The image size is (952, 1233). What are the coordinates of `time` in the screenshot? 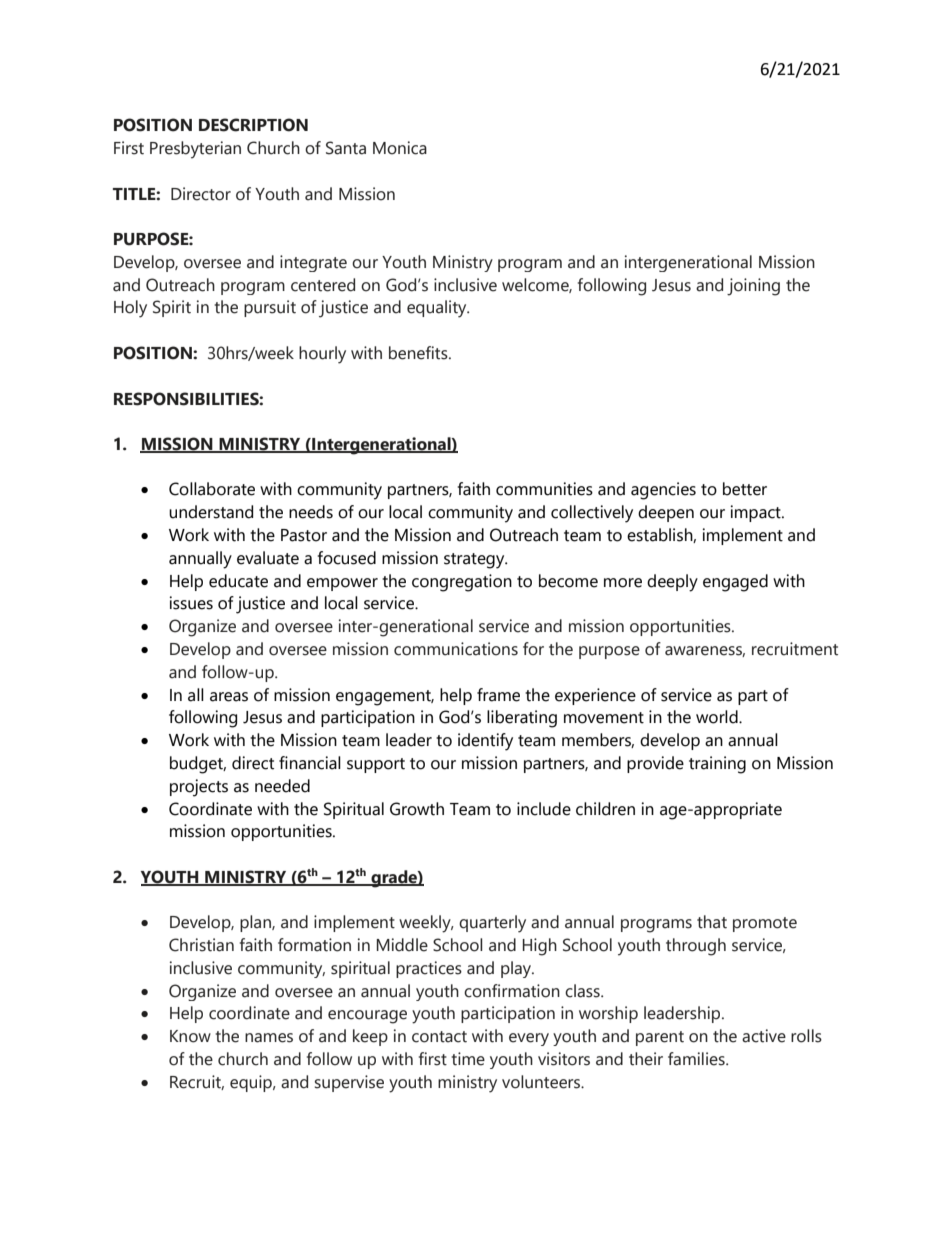 It's located at (468, 1059).
